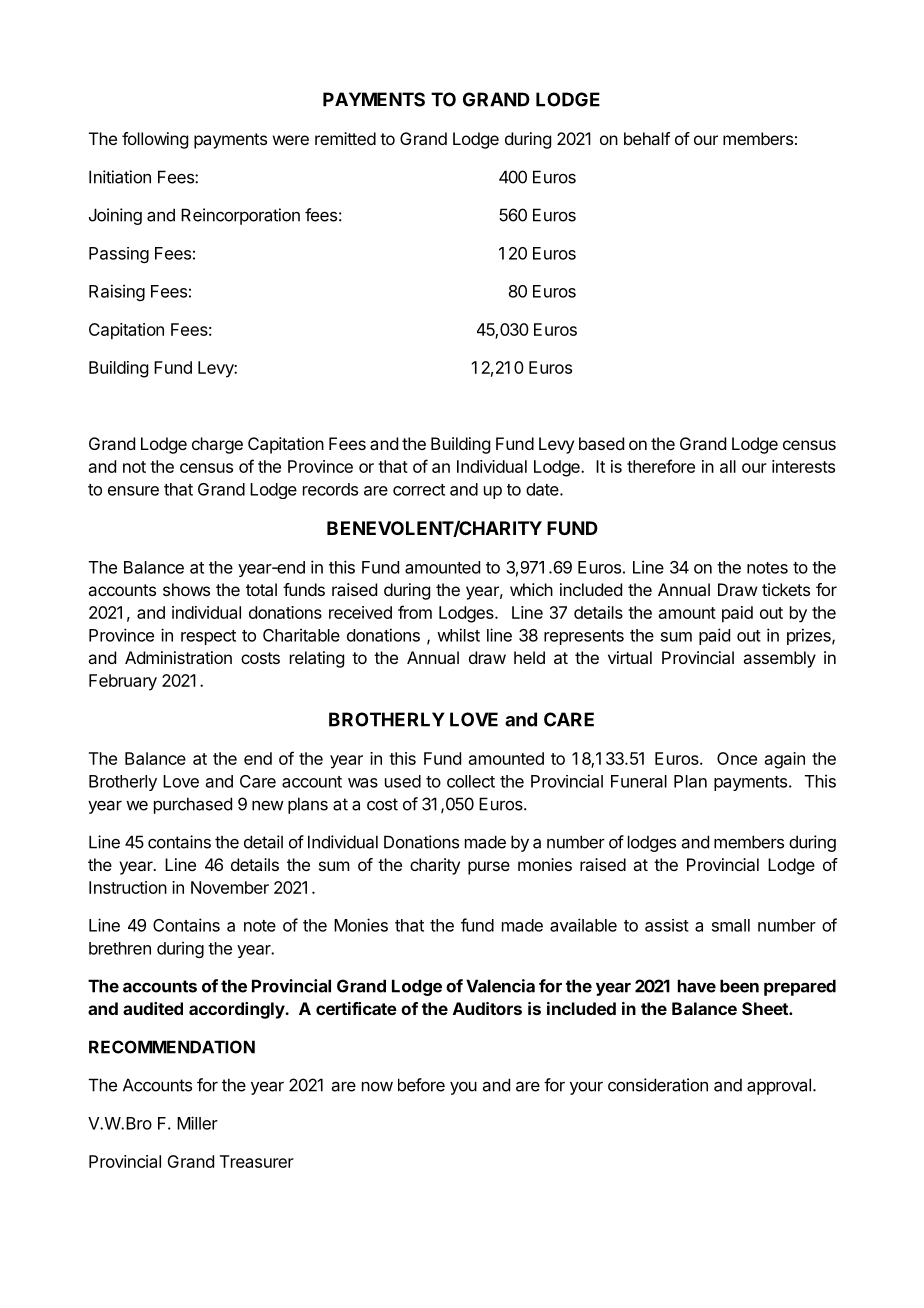 Image resolution: width=924 pixels, height=1308 pixels. What do you see at coordinates (208, 637) in the document?
I see `respect` at bounding box center [208, 637].
